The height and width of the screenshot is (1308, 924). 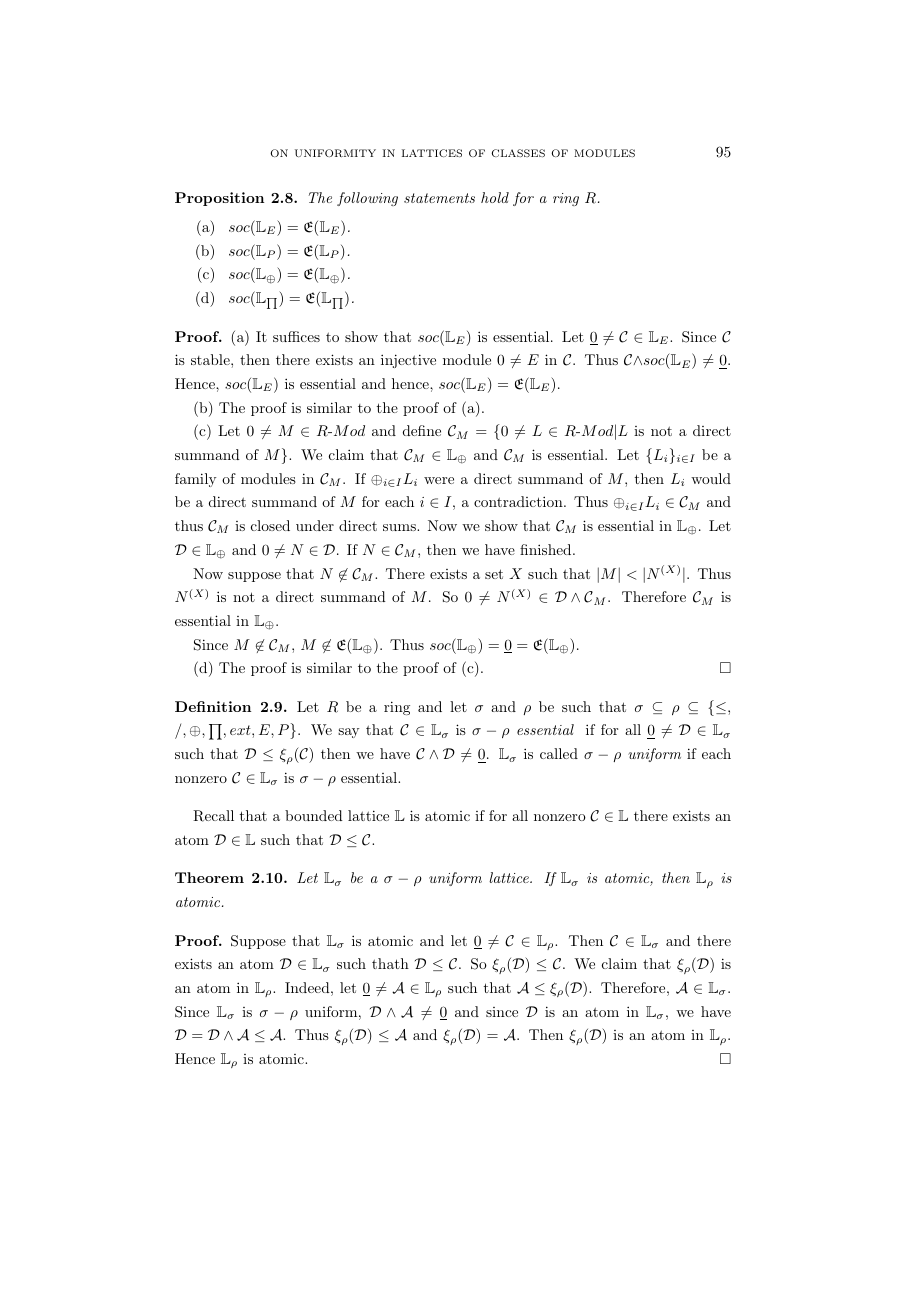 What do you see at coordinates (439, 480) in the screenshot?
I see `were` at bounding box center [439, 480].
